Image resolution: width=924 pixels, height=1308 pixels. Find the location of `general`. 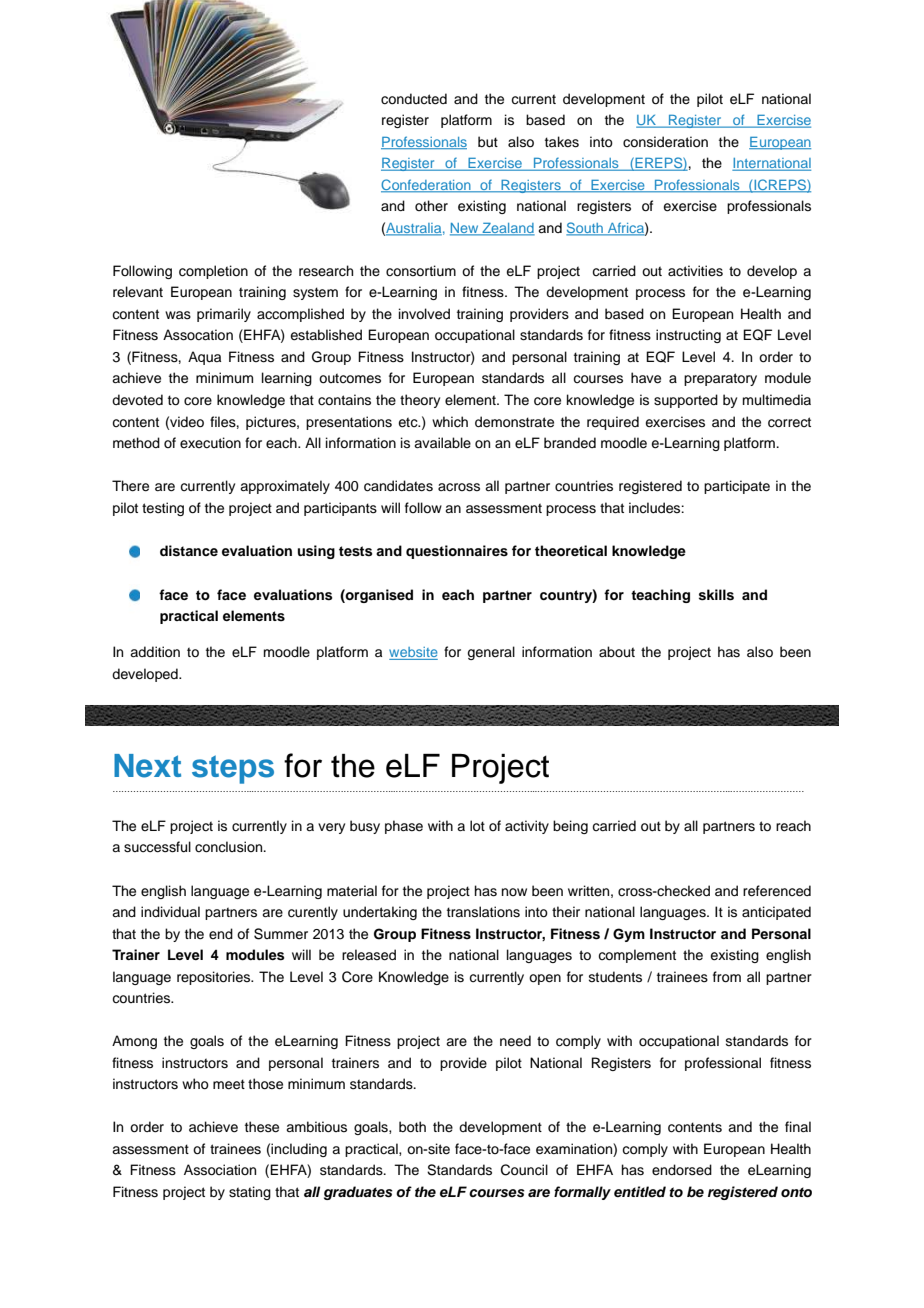

general is located at coordinates (491, 653).
